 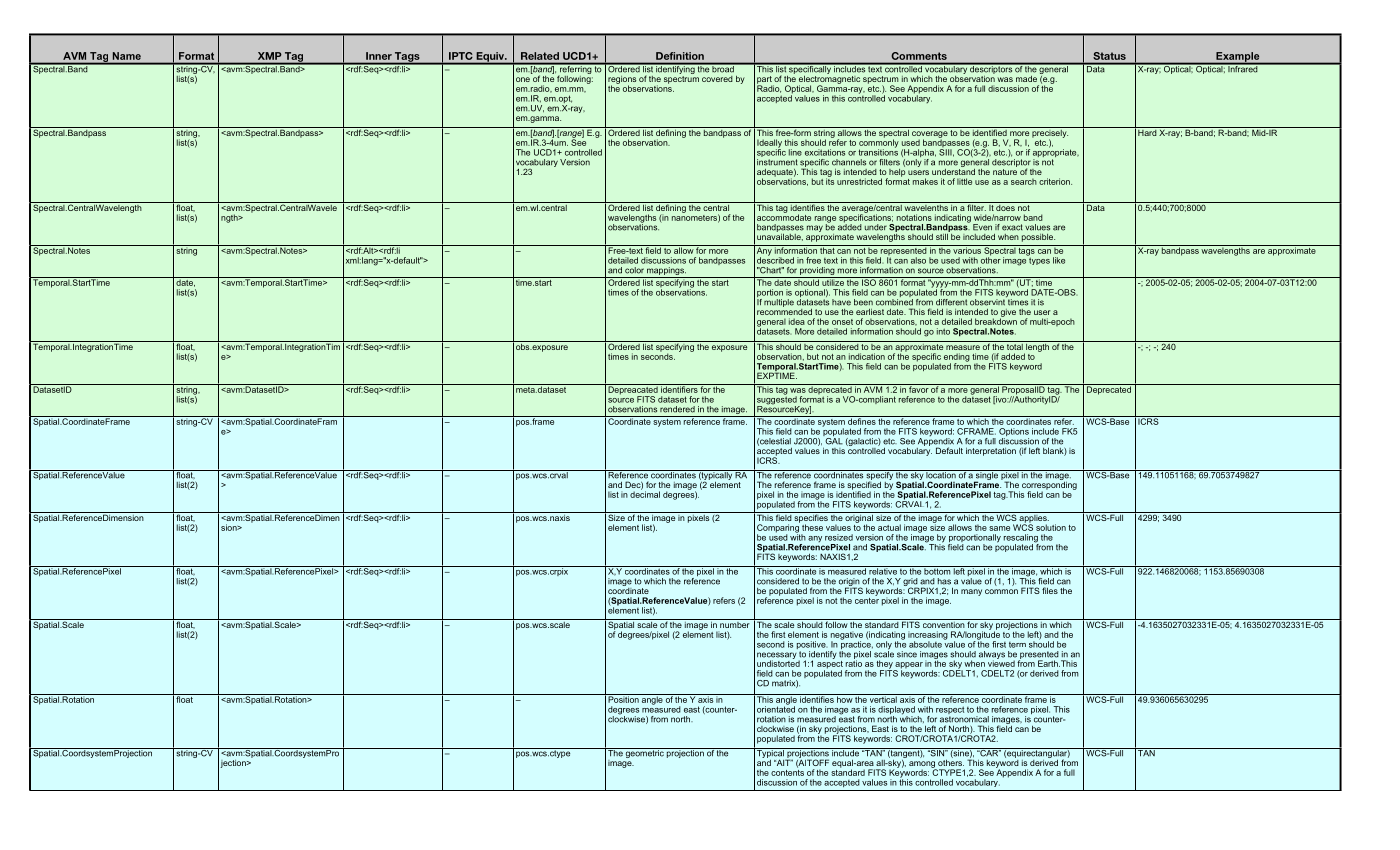 What do you see at coordinates (645, 493) in the page?
I see `decimal` at bounding box center [645, 493].
